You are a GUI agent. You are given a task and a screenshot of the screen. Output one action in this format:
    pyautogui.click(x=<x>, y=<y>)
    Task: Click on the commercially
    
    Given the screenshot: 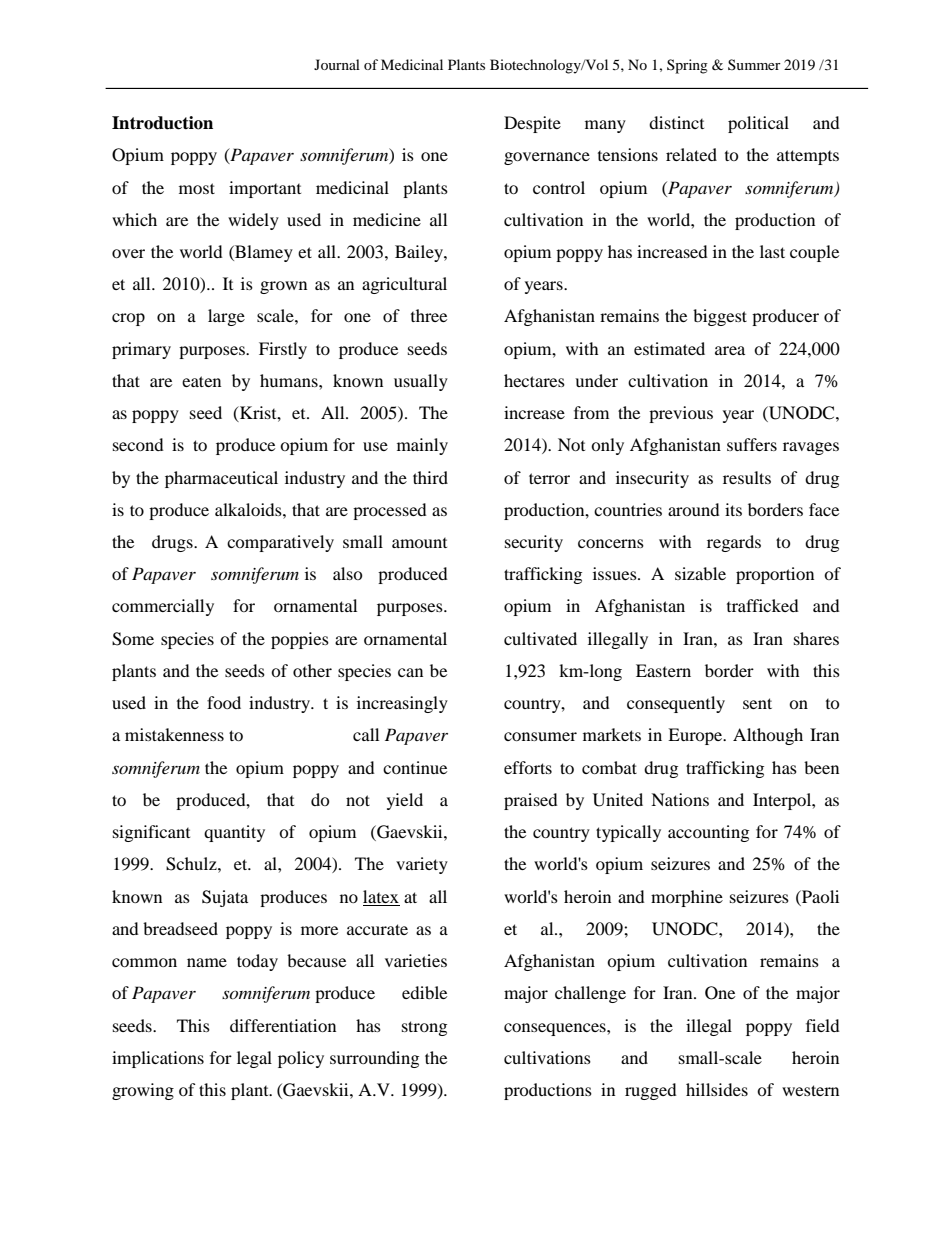 What is the action you would take?
    pyautogui.click(x=163, y=607)
